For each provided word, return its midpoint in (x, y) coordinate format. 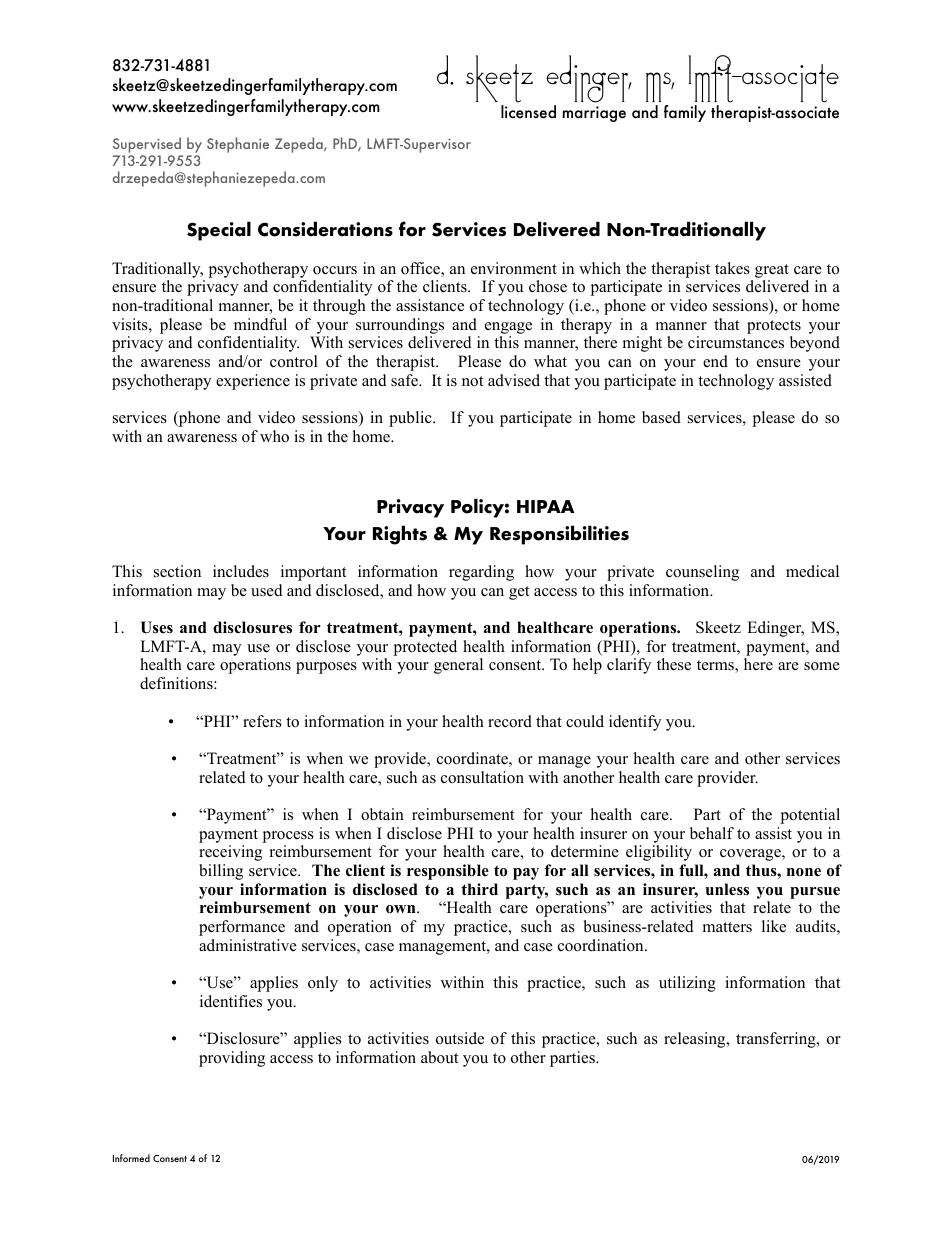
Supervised (148, 146)
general (458, 666)
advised (514, 380)
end (715, 361)
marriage (594, 114)
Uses (157, 627)
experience (253, 382)
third (479, 889)
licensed (528, 111)
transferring (777, 1040)
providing (232, 1059)
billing (221, 872)
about (439, 1057)
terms (716, 666)
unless (727, 889)
